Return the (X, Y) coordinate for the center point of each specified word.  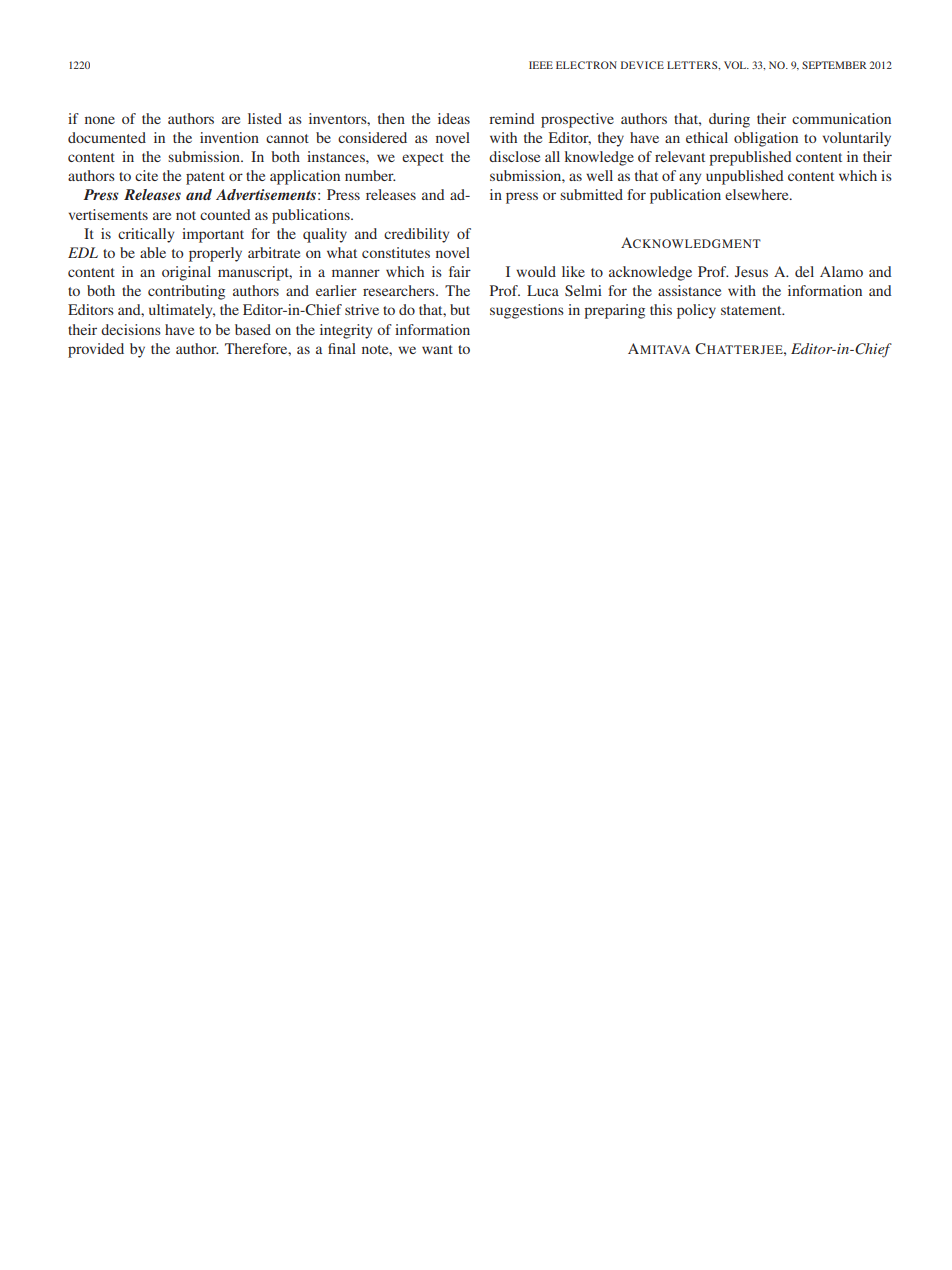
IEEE (541, 65)
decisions (131, 329)
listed (265, 118)
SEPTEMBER (834, 65)
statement (752, 310)
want (437, 349)
